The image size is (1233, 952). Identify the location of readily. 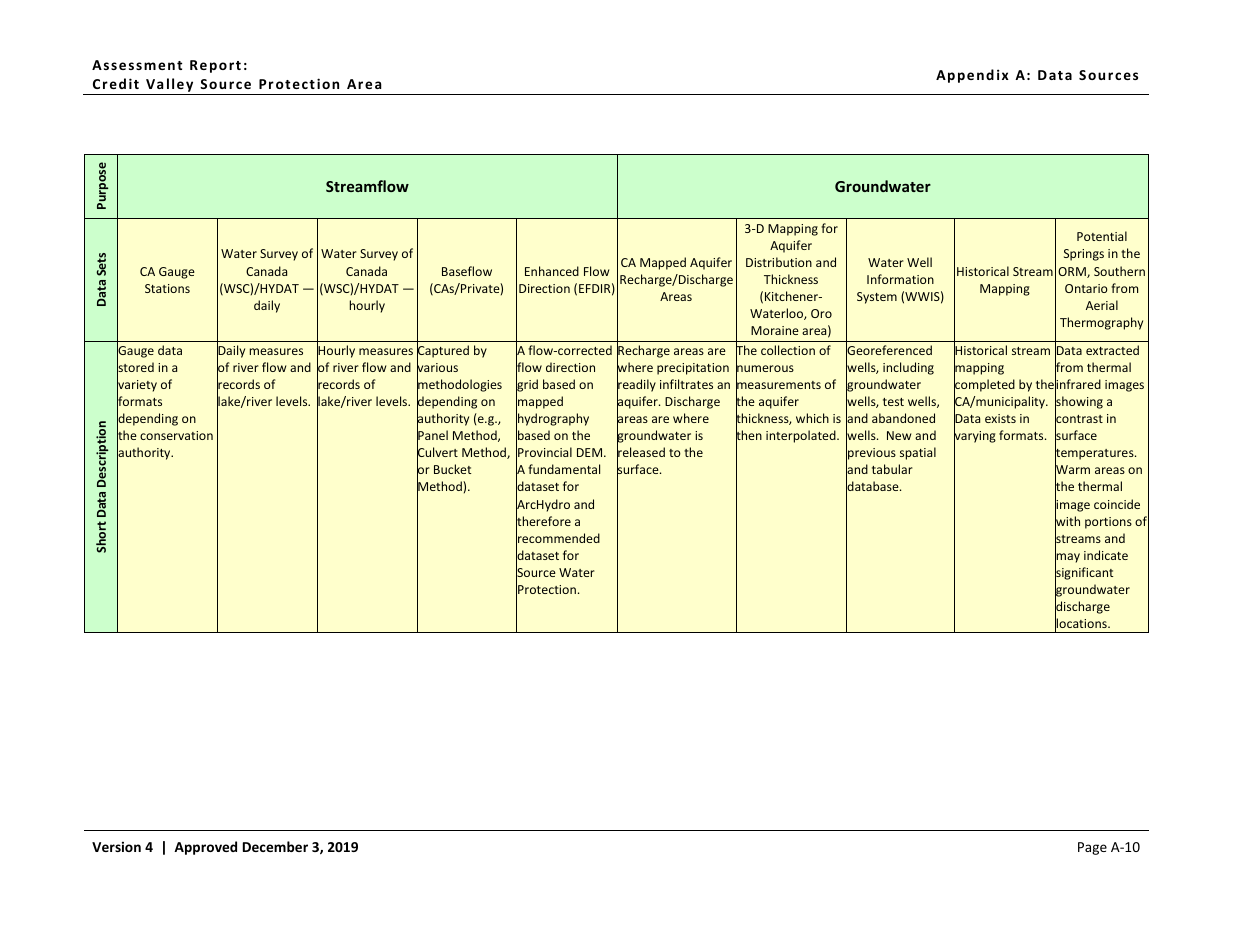
(636, 385).
